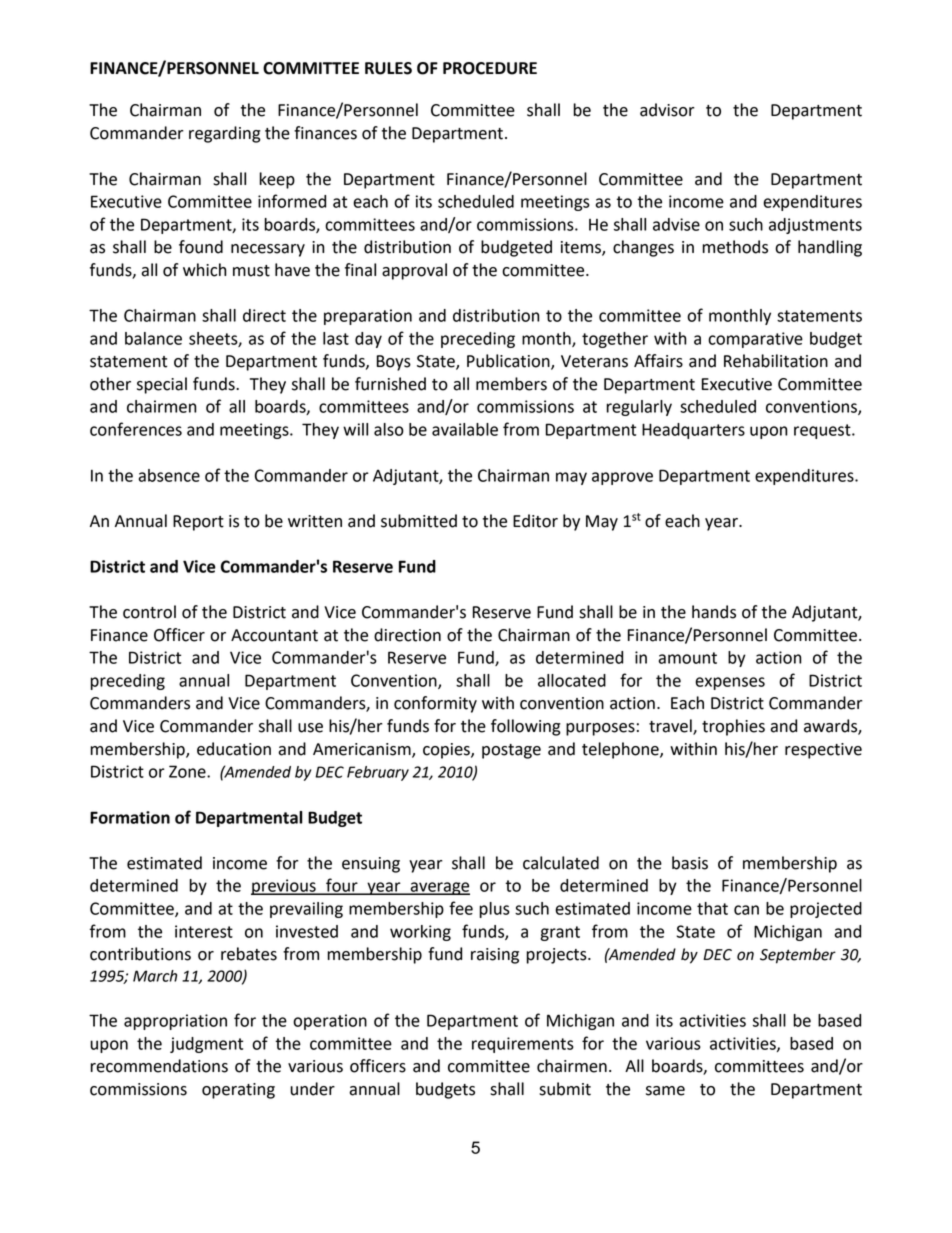 The height and width of the screenshot is (1233, 952). What do you see at coordinates (225, 134) in the screenshot?
I see `regarding` at bounding box center [225, 134].
